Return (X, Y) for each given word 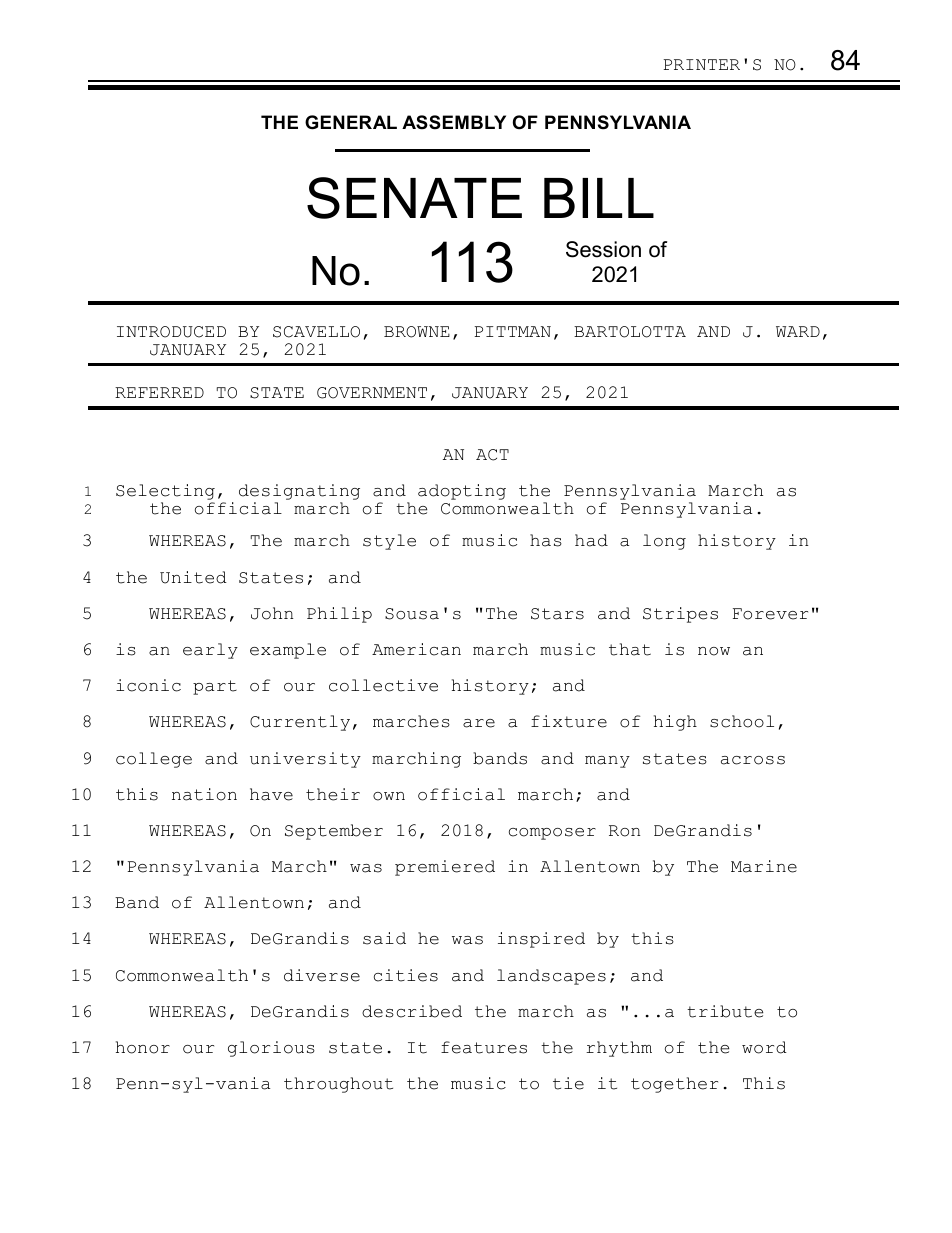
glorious (271, 1049)
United (193, 577)
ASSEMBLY (454, 122)
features (484, 1047)
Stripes (680, 615)
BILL (599, 198)
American (416, 649)
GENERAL (351, 122)
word (764, 1047)
